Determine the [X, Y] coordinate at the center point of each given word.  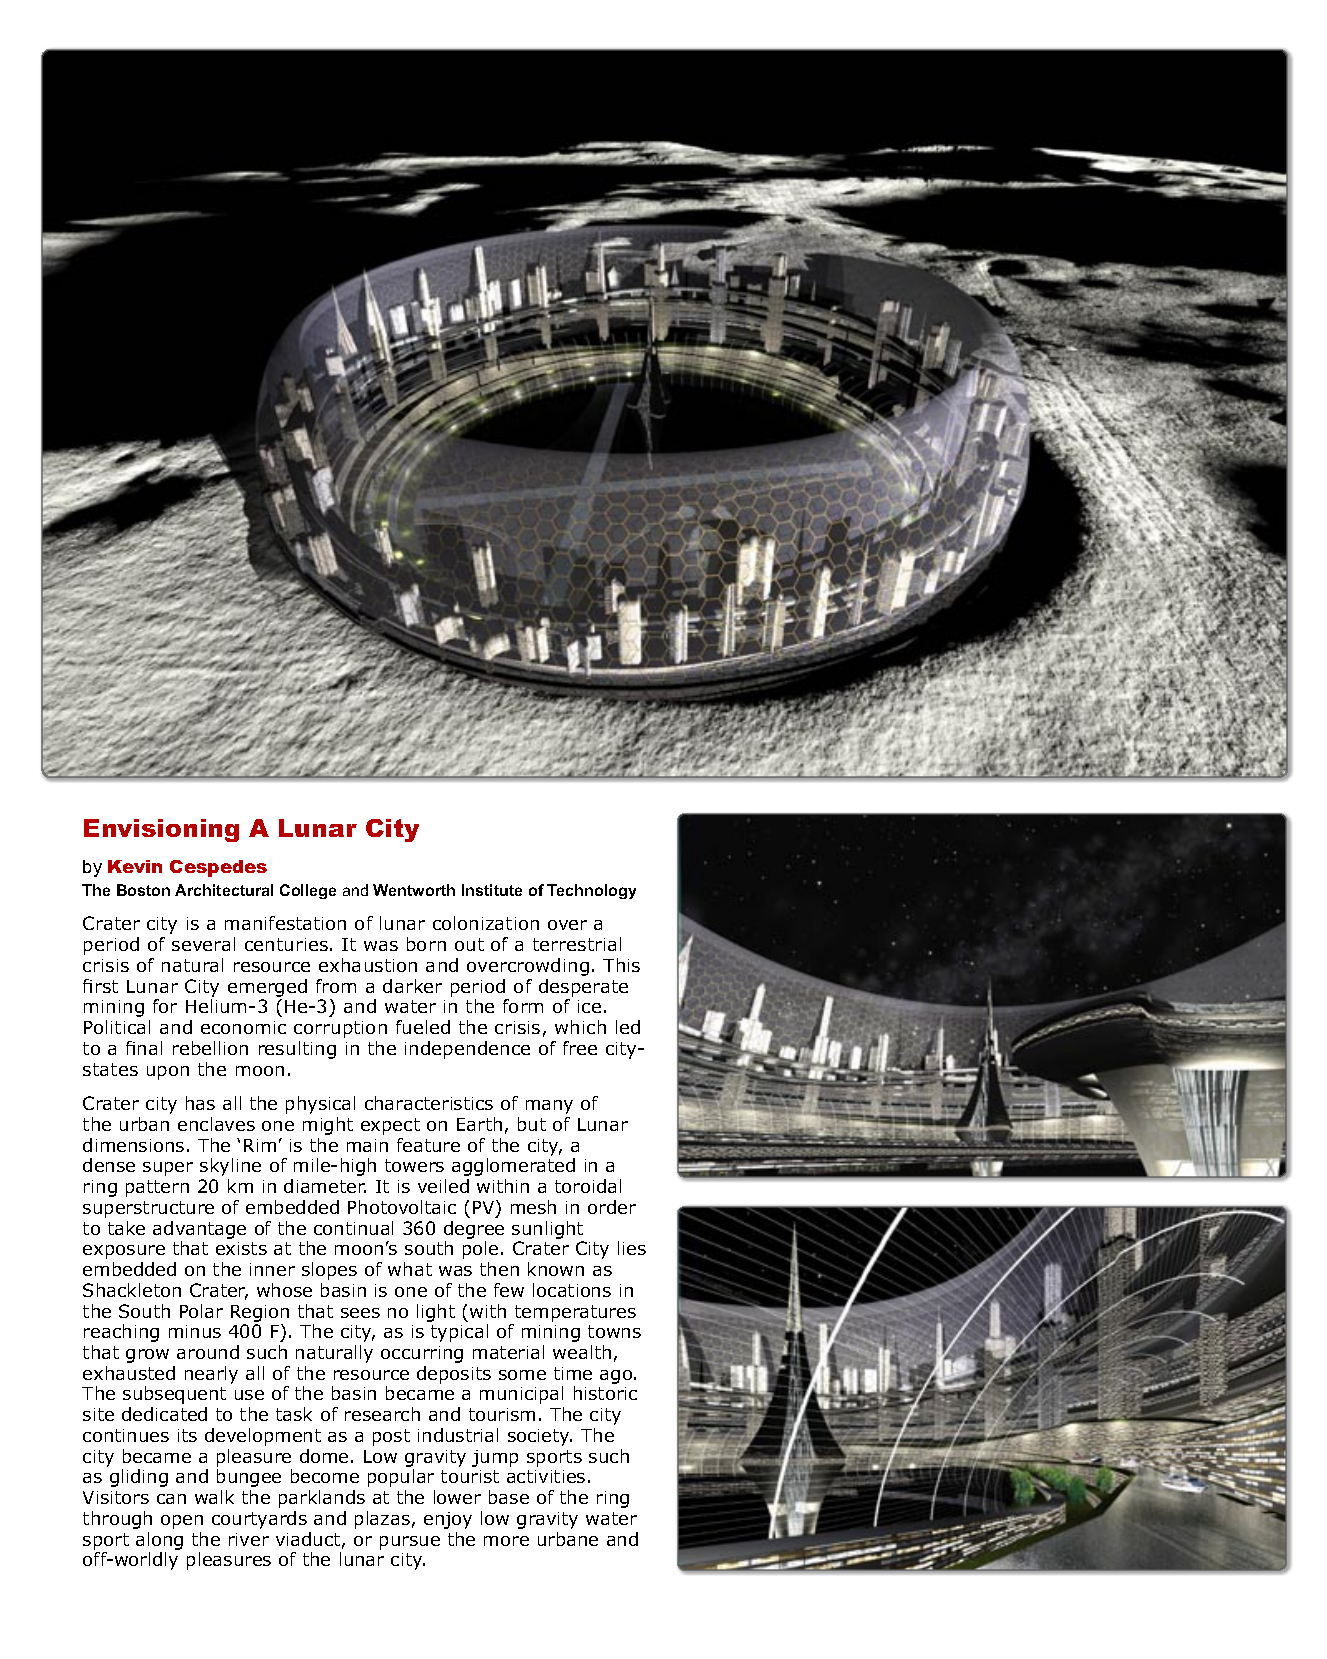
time [573, 1373]
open [182, 1522]
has [200, 1103]
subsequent [174, 1395]
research [382, 1414]
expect [390, 1126]
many [549, 1107]
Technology [591, 891]
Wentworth [414, 890]
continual [353, 1228]
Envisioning [161, 830]
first [100, 986]
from [336, 986]
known [556, 1269]
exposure [124, 1252]
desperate [583, 988]
